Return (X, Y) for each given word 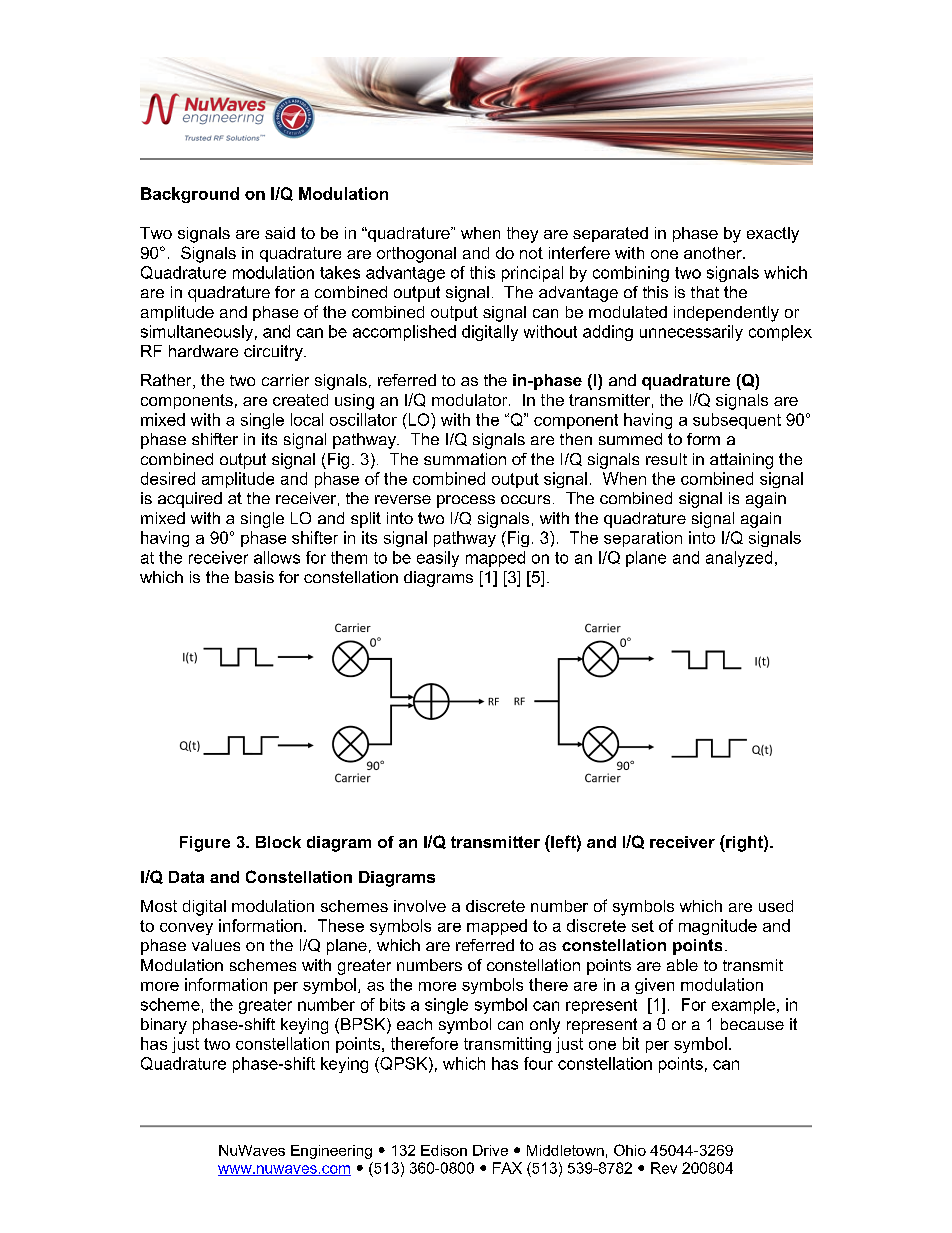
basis (254, 577)
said (280, 233)
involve (420, 906)
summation (465, 459)
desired (168, 478)
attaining (741, 461)
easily (438, 559)
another (714, 253)
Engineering (331, 1152)
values (216, 945)
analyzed (739, 559)
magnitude (718, 927)
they (522, 235)
